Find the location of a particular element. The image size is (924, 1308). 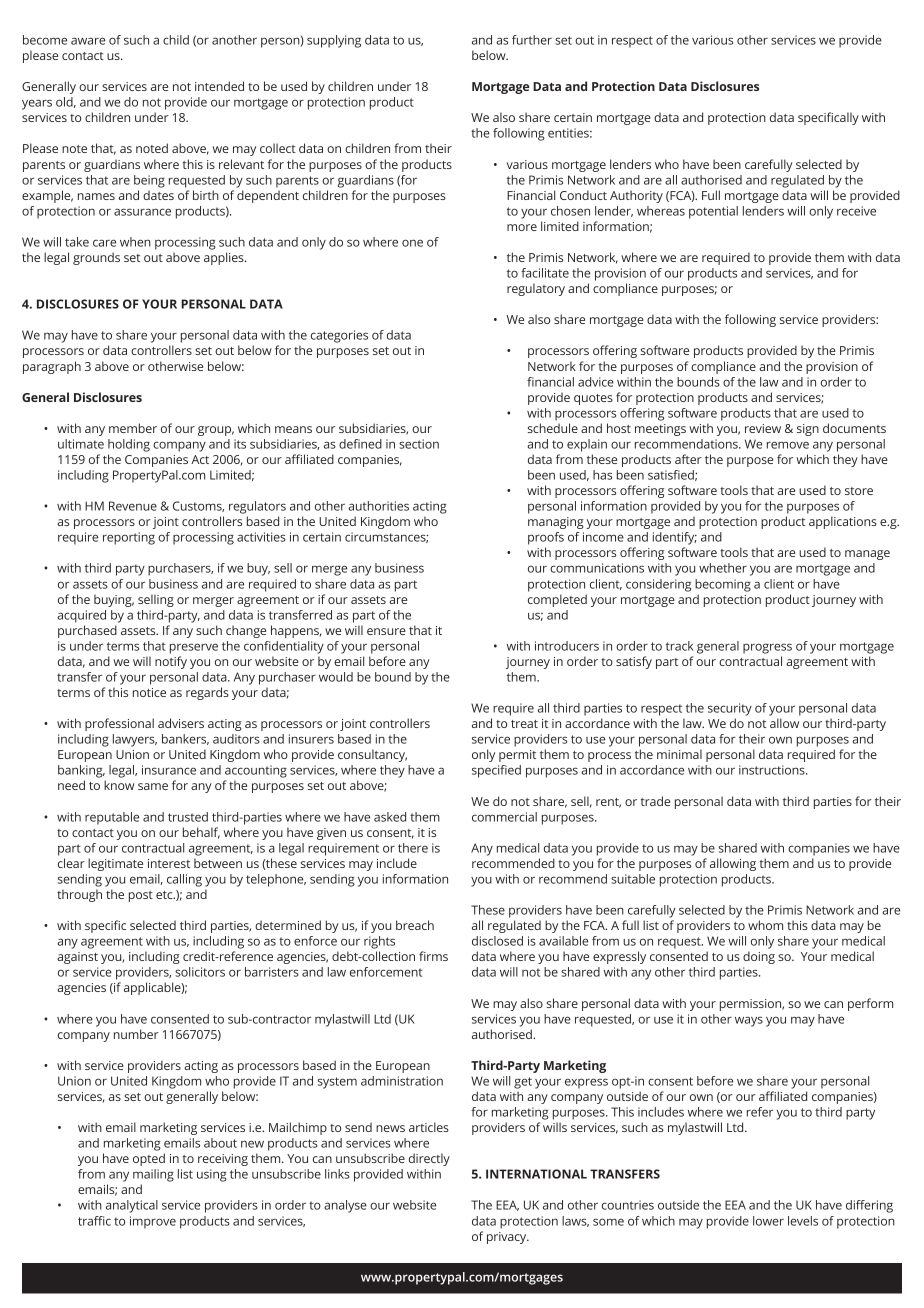

potential is located at coordinates (713, 212).
